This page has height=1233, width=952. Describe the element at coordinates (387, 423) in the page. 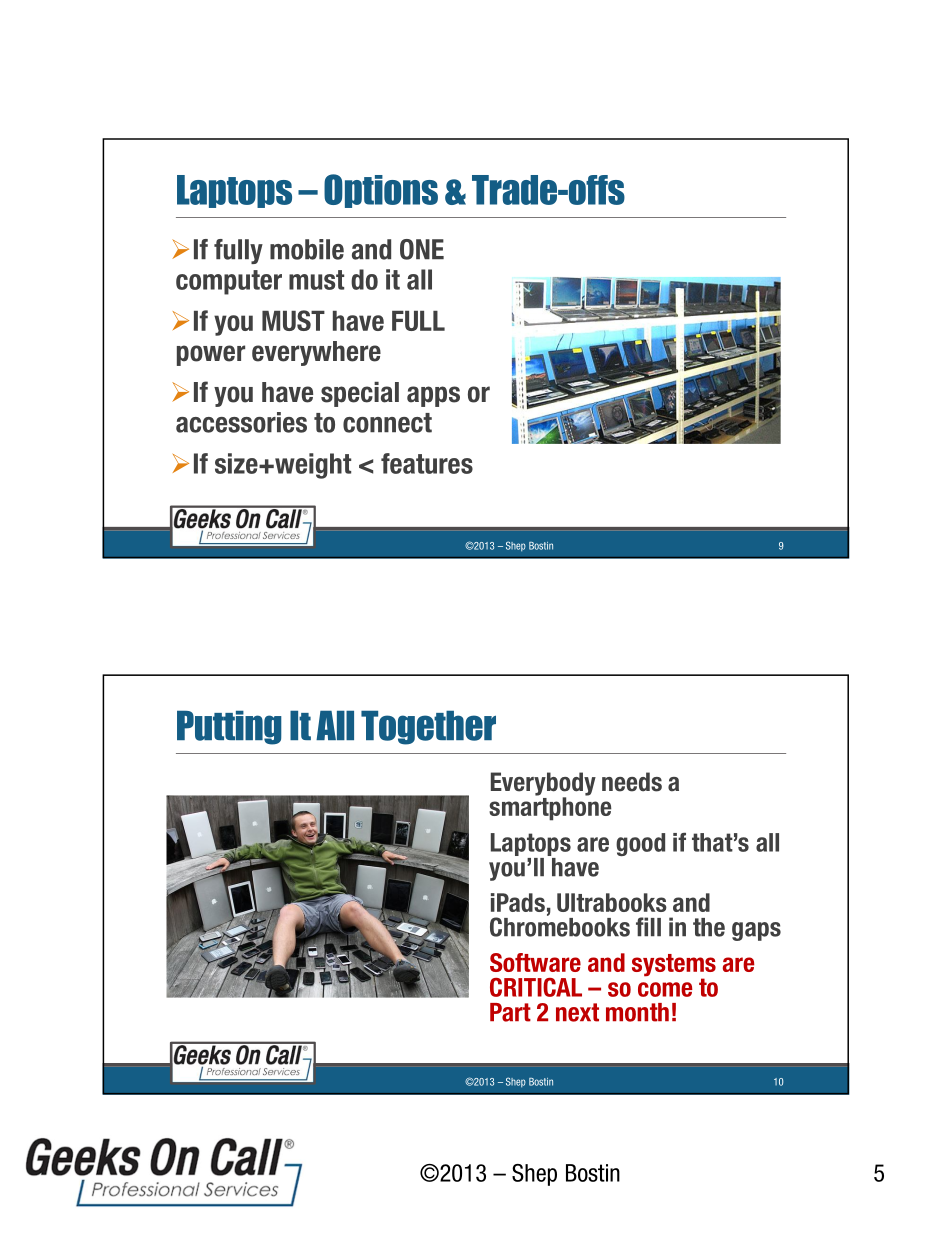

I see `connect` at that location.
